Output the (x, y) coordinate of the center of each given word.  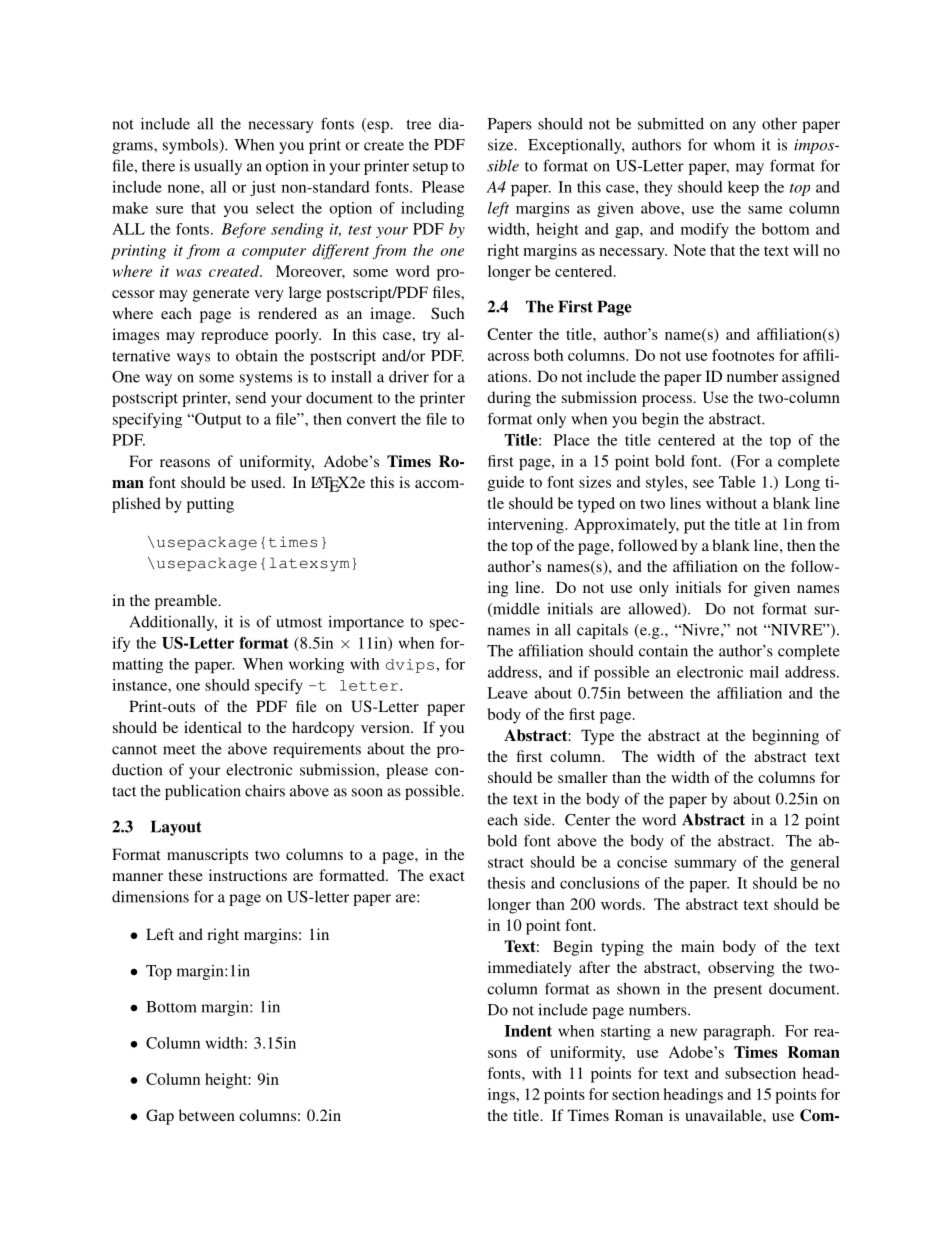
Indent (528, 1031)
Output (217, 420)
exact (447, 876)
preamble (187, 602)
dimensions (150, 896)
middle (515, 609)
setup (430, 168)
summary (705, 865)
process (667, 401)
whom (734, 144)
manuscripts (207, 856)
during (509, 399)
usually (218, 167)
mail (764, 672)
